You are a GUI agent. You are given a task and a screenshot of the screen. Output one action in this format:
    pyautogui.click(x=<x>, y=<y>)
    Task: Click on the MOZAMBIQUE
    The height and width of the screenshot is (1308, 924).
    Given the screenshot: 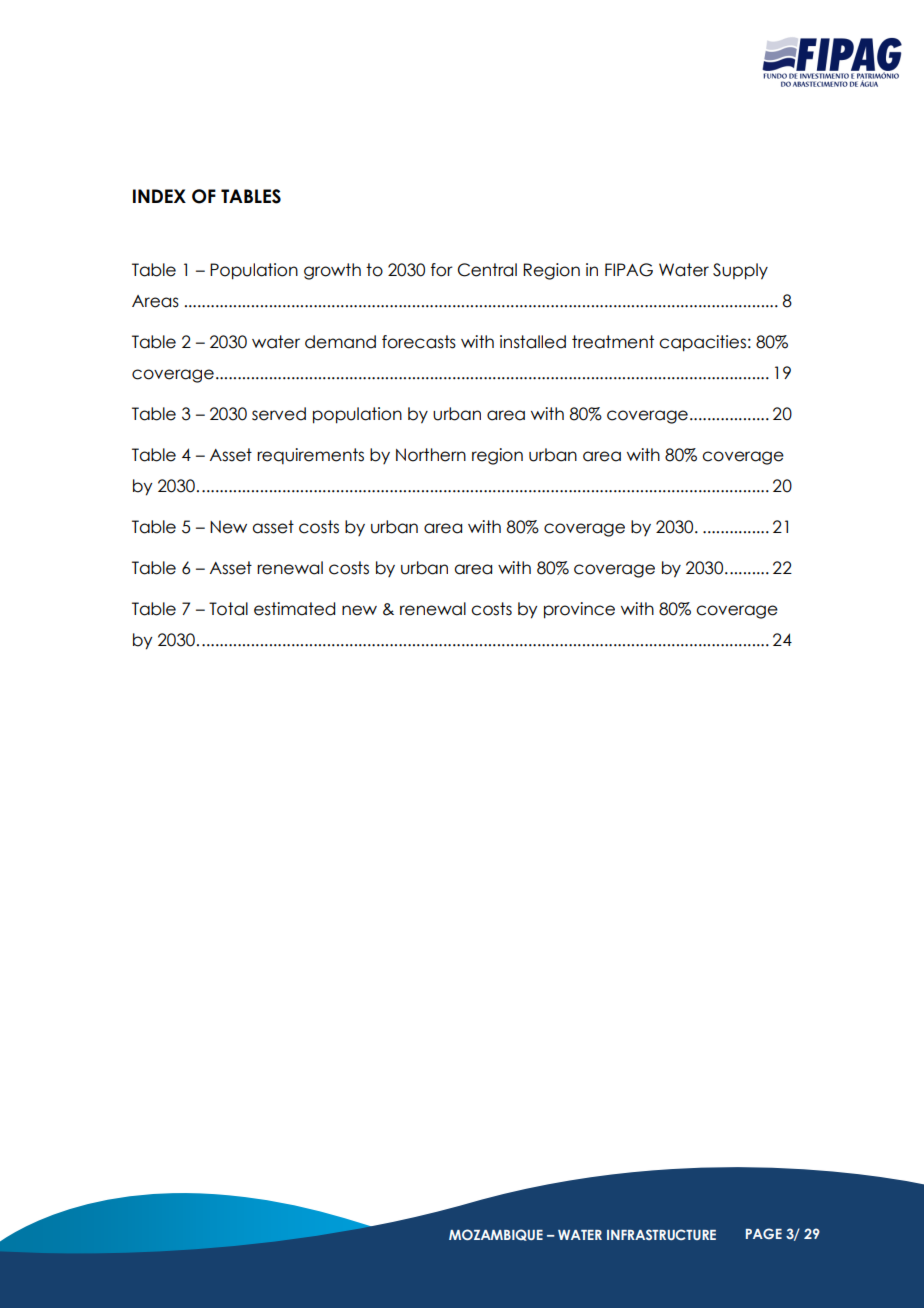 What is the action you would take?
    pyautogui.click(x=496, y=1235)
